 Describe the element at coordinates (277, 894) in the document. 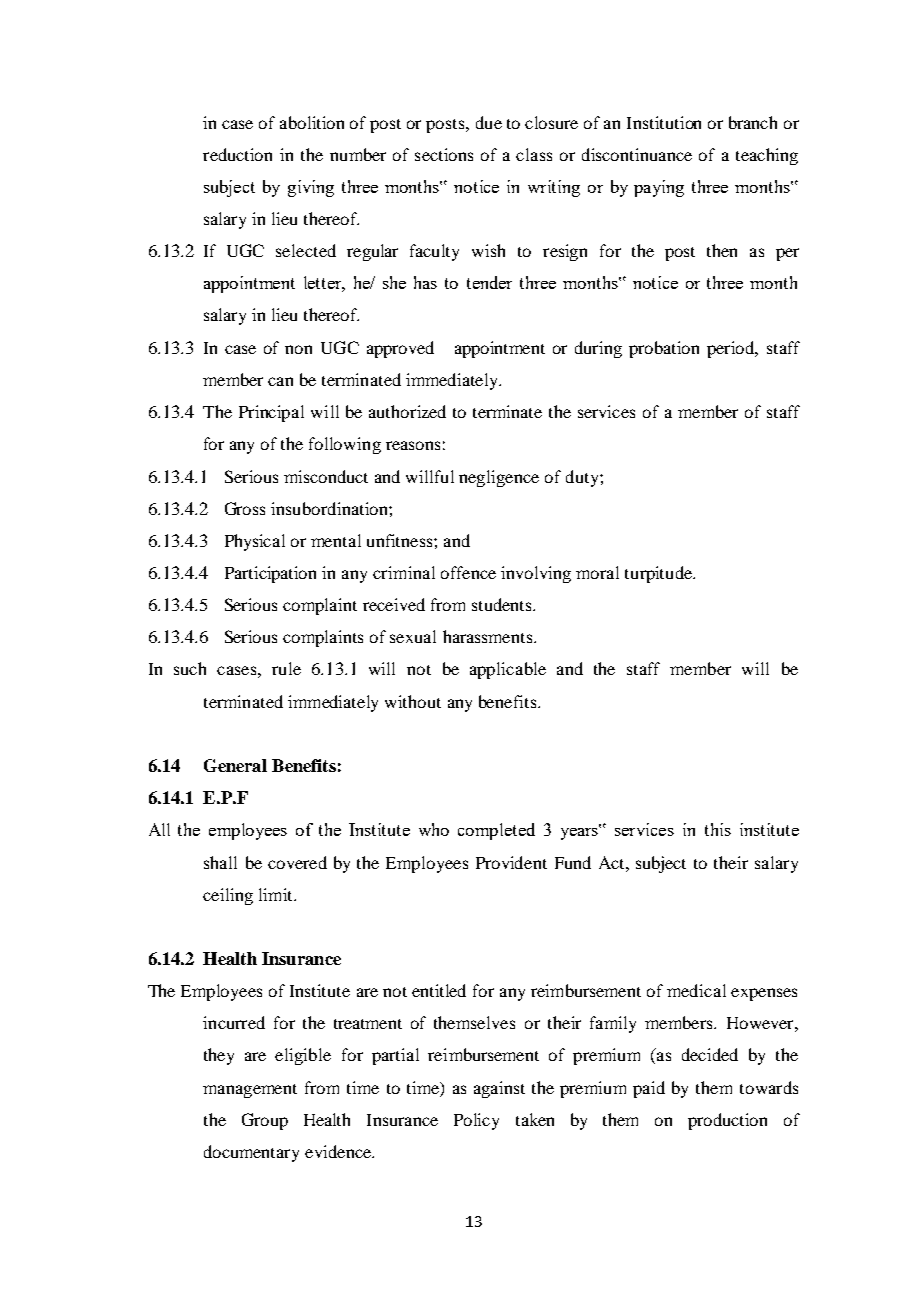

I see `limit` at that location.
